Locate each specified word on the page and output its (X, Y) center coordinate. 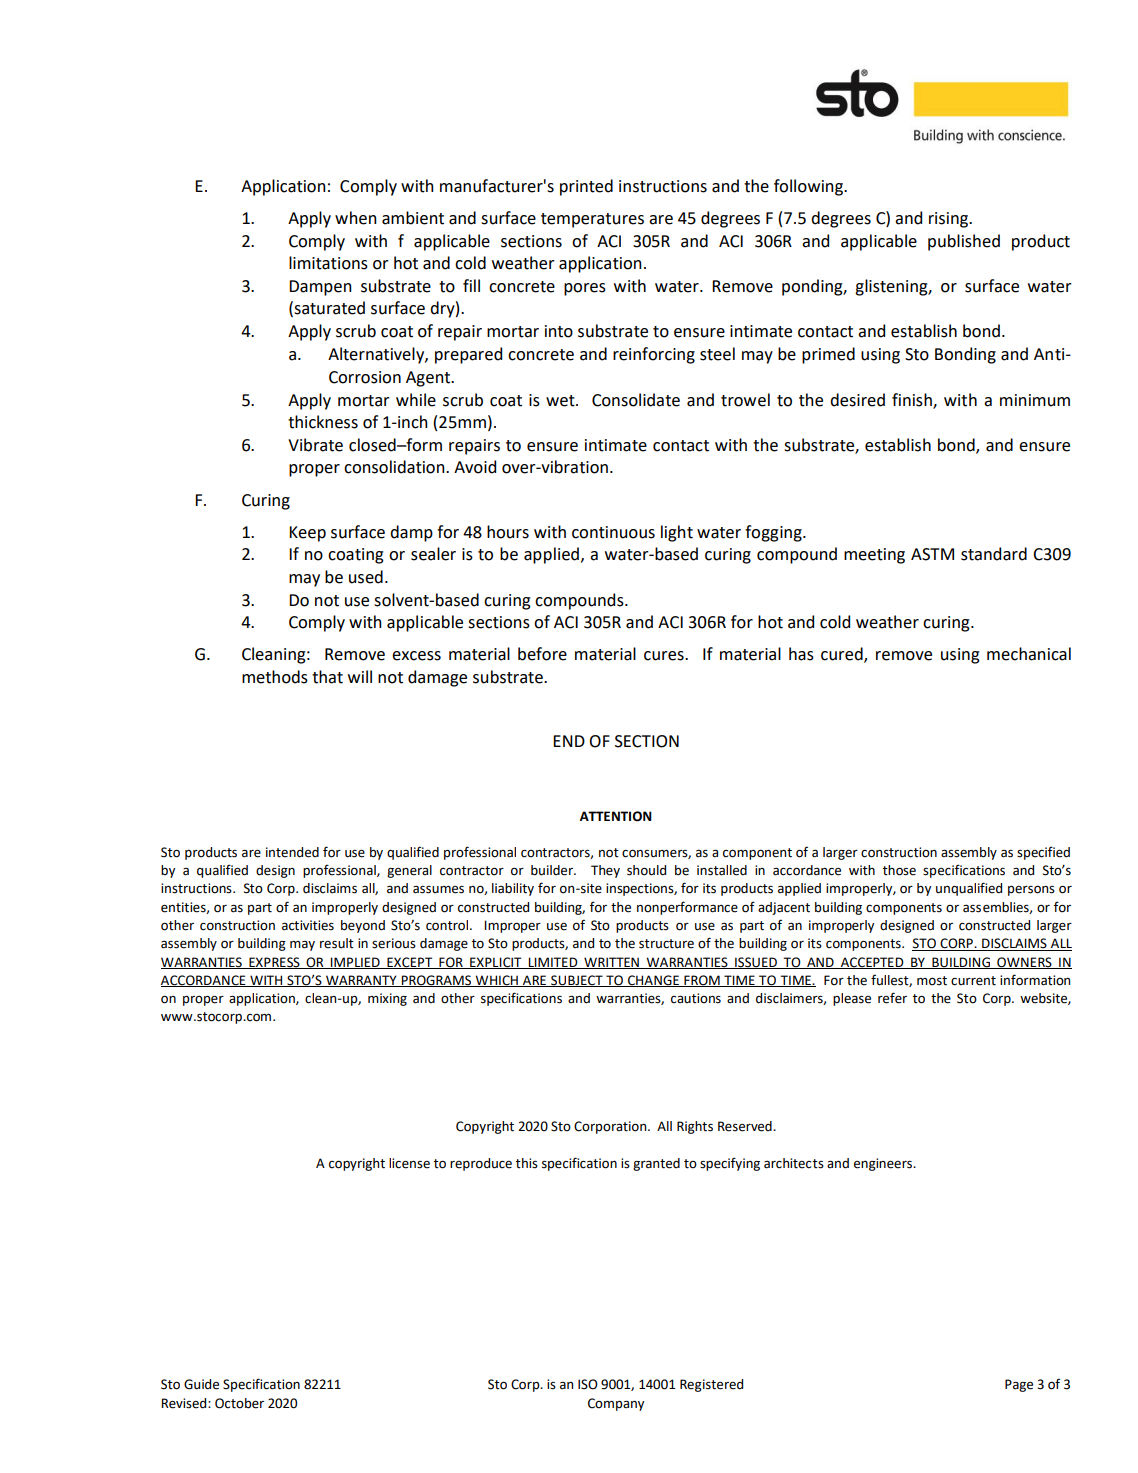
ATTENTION (616, 816)
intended (292, 852)
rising (950, 220)
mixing (387, 999)
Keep (307, 534)
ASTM (932, 554)
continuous (613, 532)
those (899, 870)
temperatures (592, 220)
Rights (695, 1127)
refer (892, 998)
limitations (328, 263)
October (239, 1403)
